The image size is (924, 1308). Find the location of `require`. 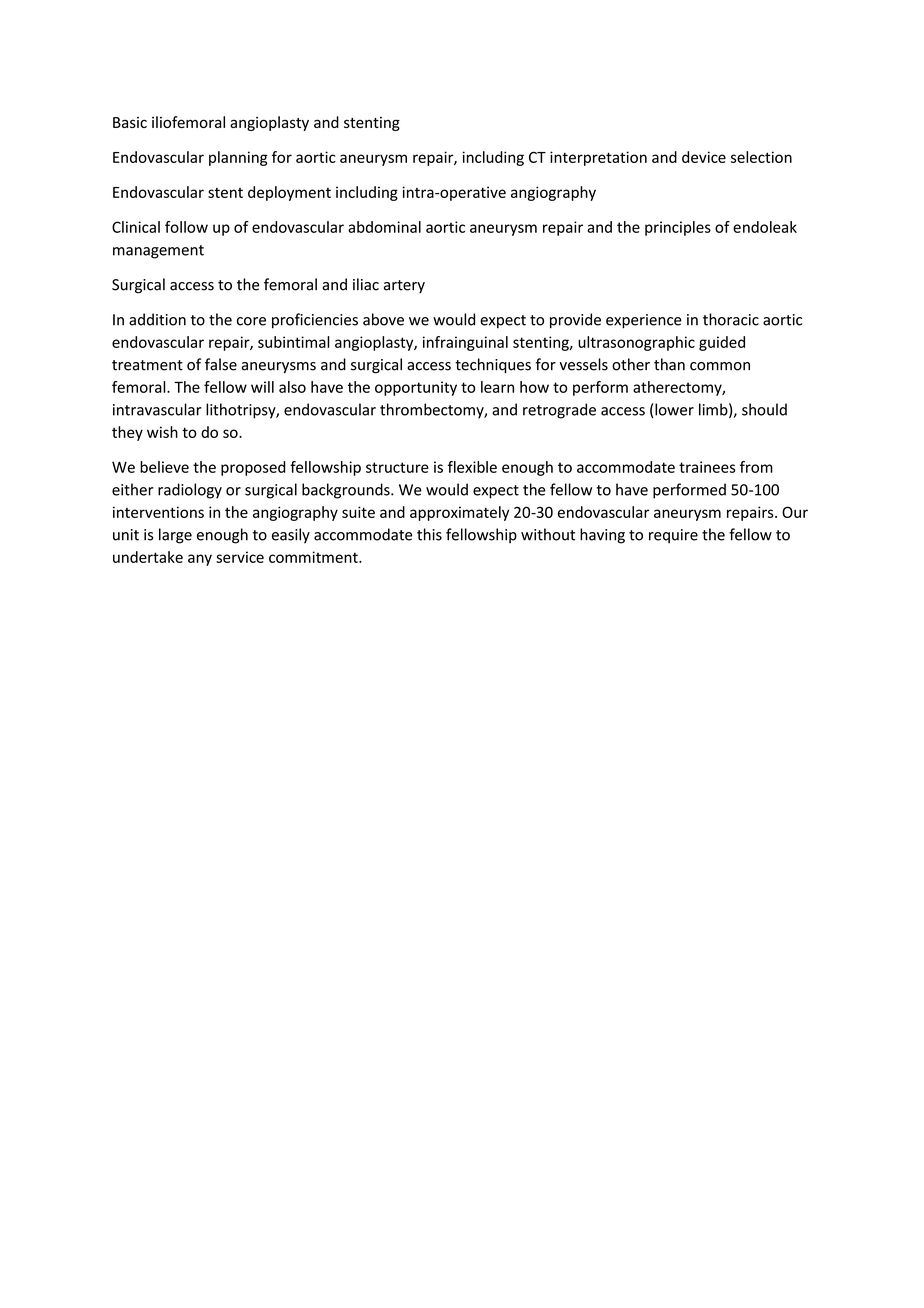

require is located at coordinates (673, 536).
